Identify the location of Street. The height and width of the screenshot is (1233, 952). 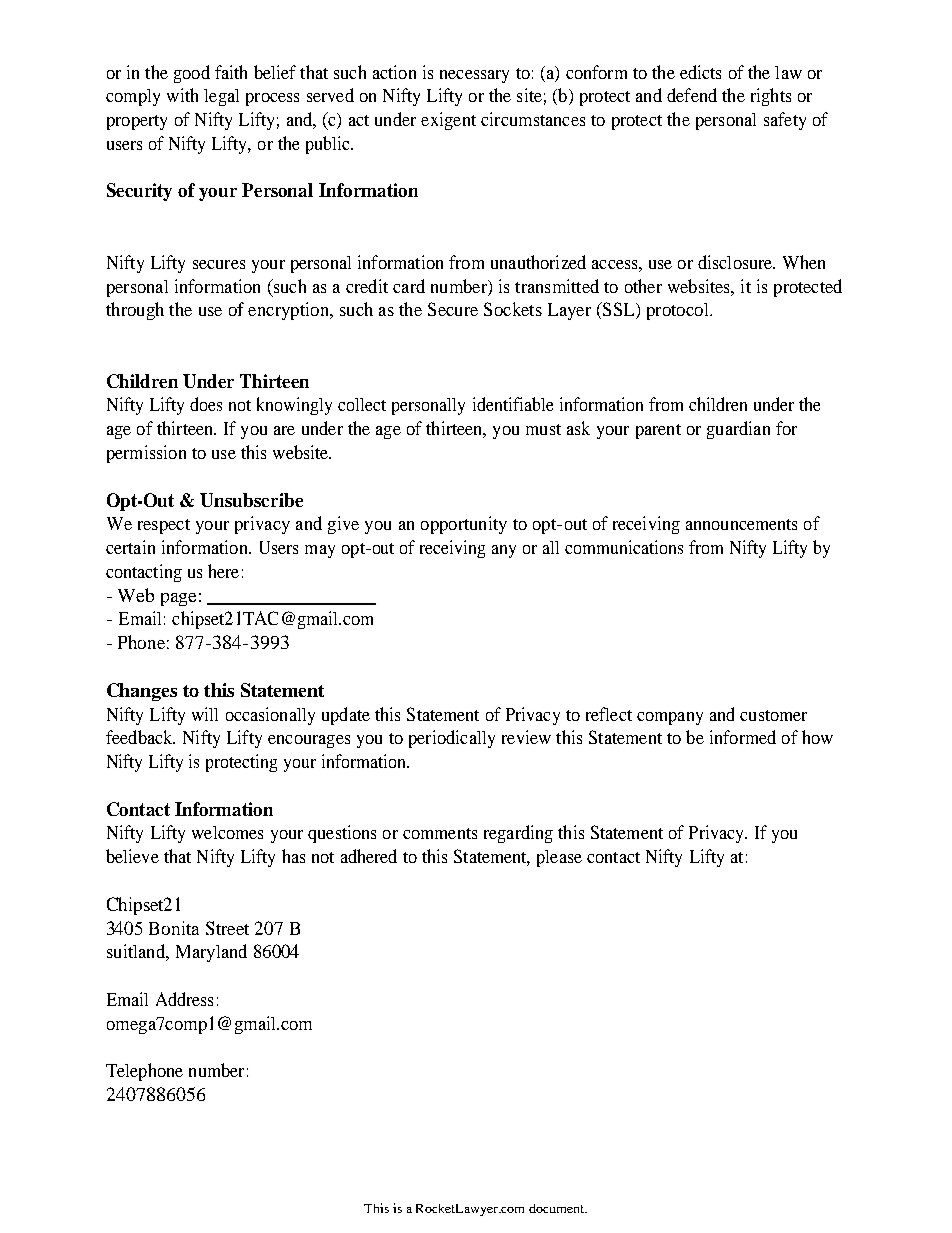
(227, 928).
